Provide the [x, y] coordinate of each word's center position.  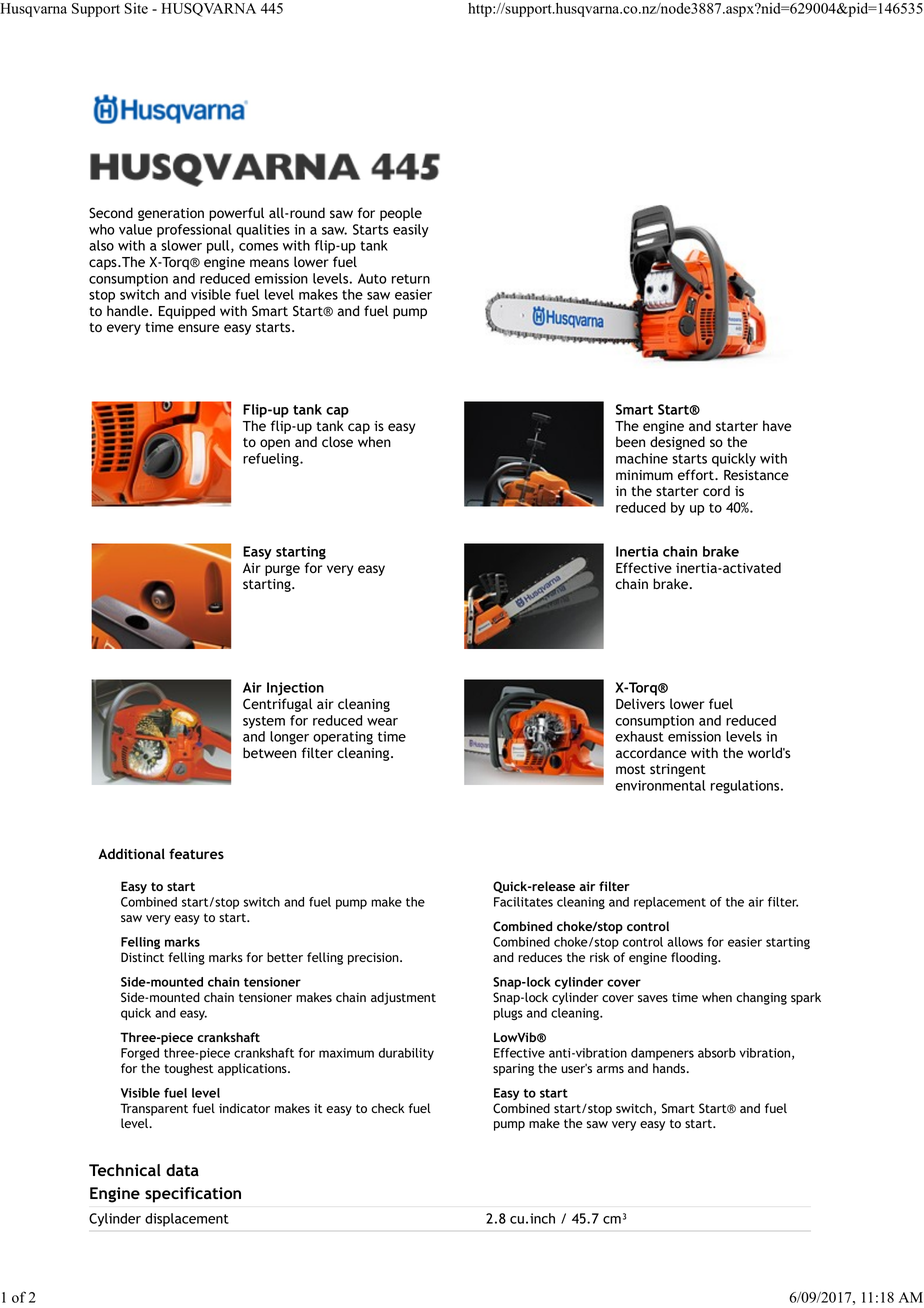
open [275, 444]
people [401, 214]
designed [677, 443]
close [337, 441]
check [388, 1108]
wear [382, 722]
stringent [678, 770]
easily [411, 231]
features [196, 853]
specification [193, 1195]
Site [136, 8]
